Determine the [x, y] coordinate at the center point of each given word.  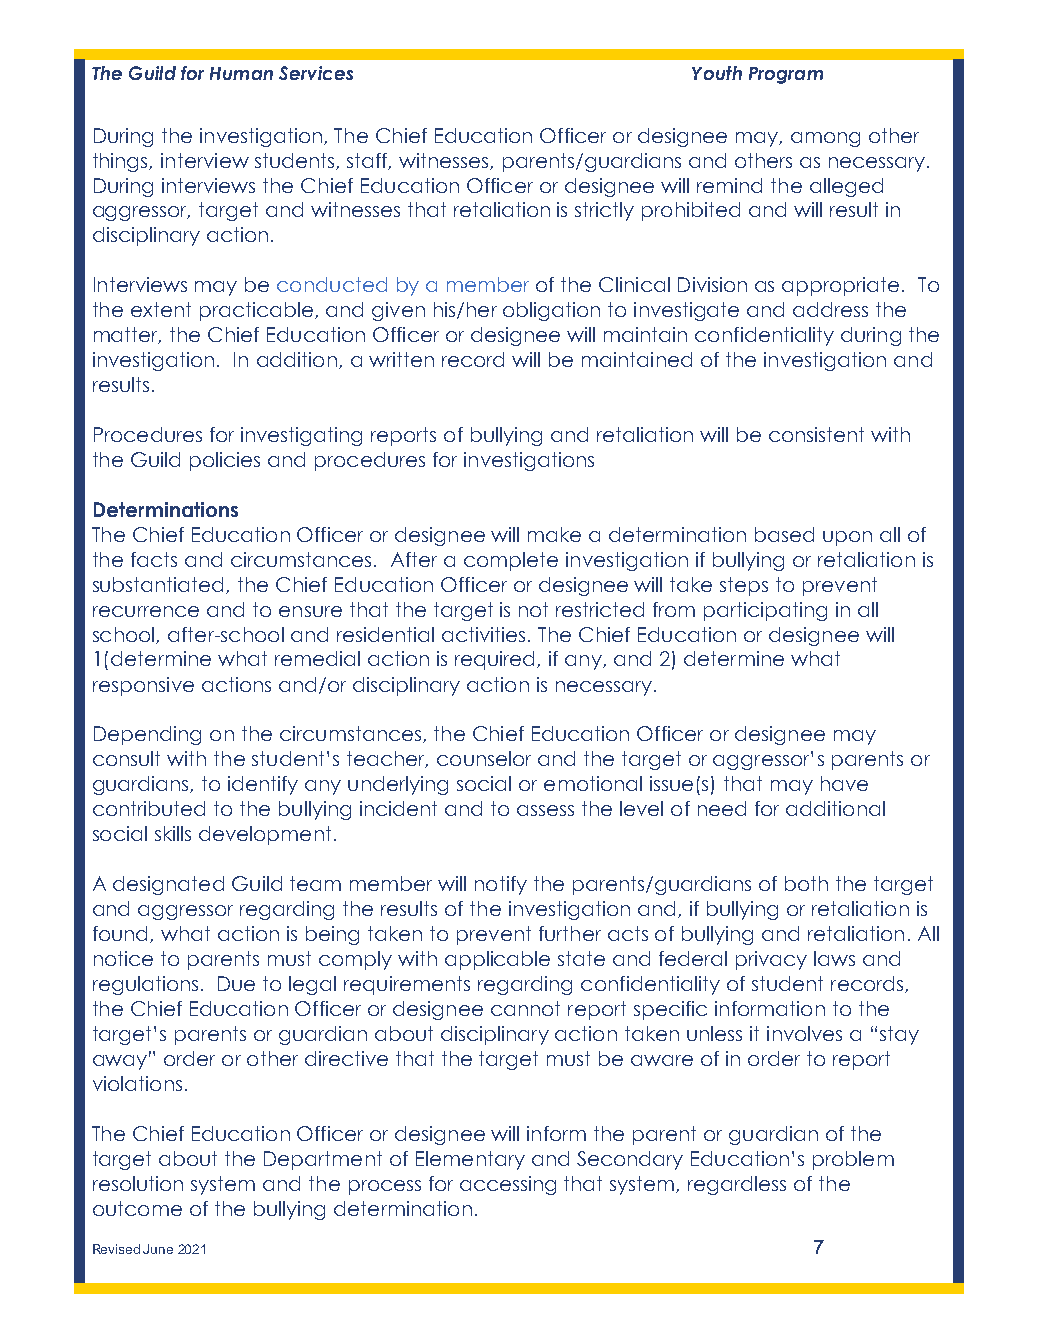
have [844, 783]
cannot [525, 1008]
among [825, 139]
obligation [551, 311]
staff [369, 161]
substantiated [160, 585]
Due [236, 983]
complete [511, 561]
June [158, 1249]
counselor [484, 758]
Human [241, 73]
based [784, 534]
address [830, 309]
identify [263, 785]
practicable [256, 311]
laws [834, 958]
